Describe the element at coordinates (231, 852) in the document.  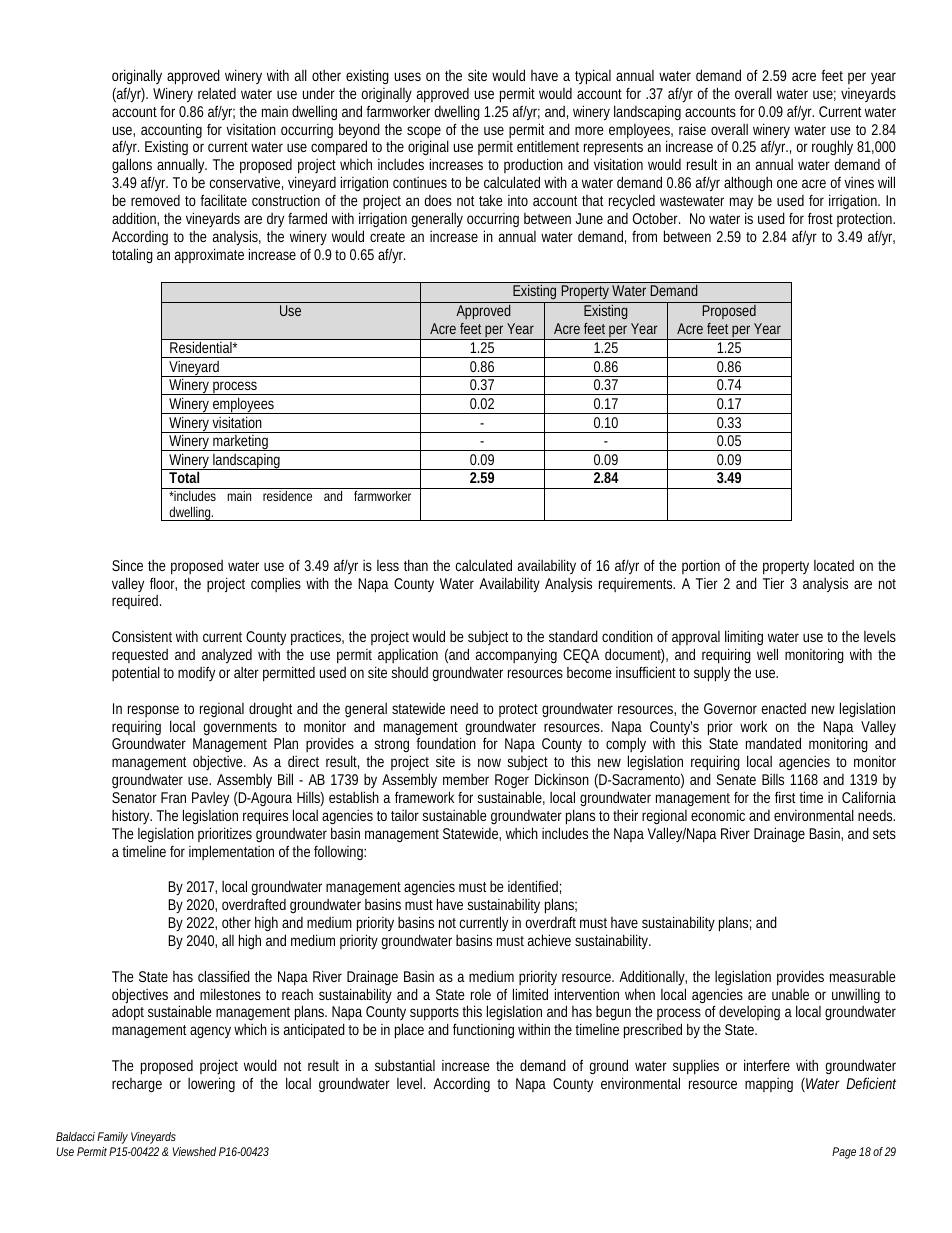
I see `implementation` at that location.
